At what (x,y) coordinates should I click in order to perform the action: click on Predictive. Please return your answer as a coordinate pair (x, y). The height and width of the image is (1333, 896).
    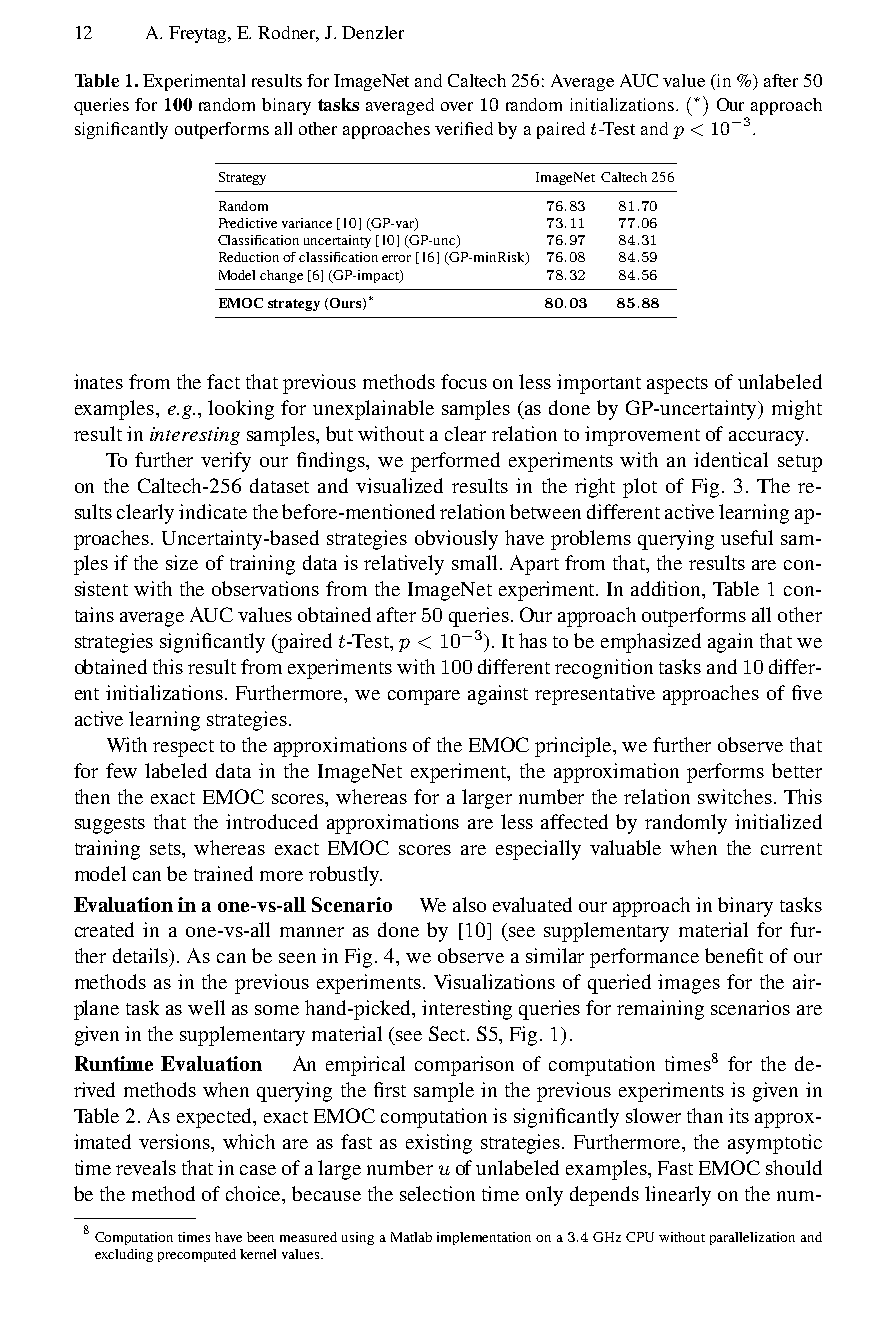
    Looking at the image, I should click on (248, 223).
